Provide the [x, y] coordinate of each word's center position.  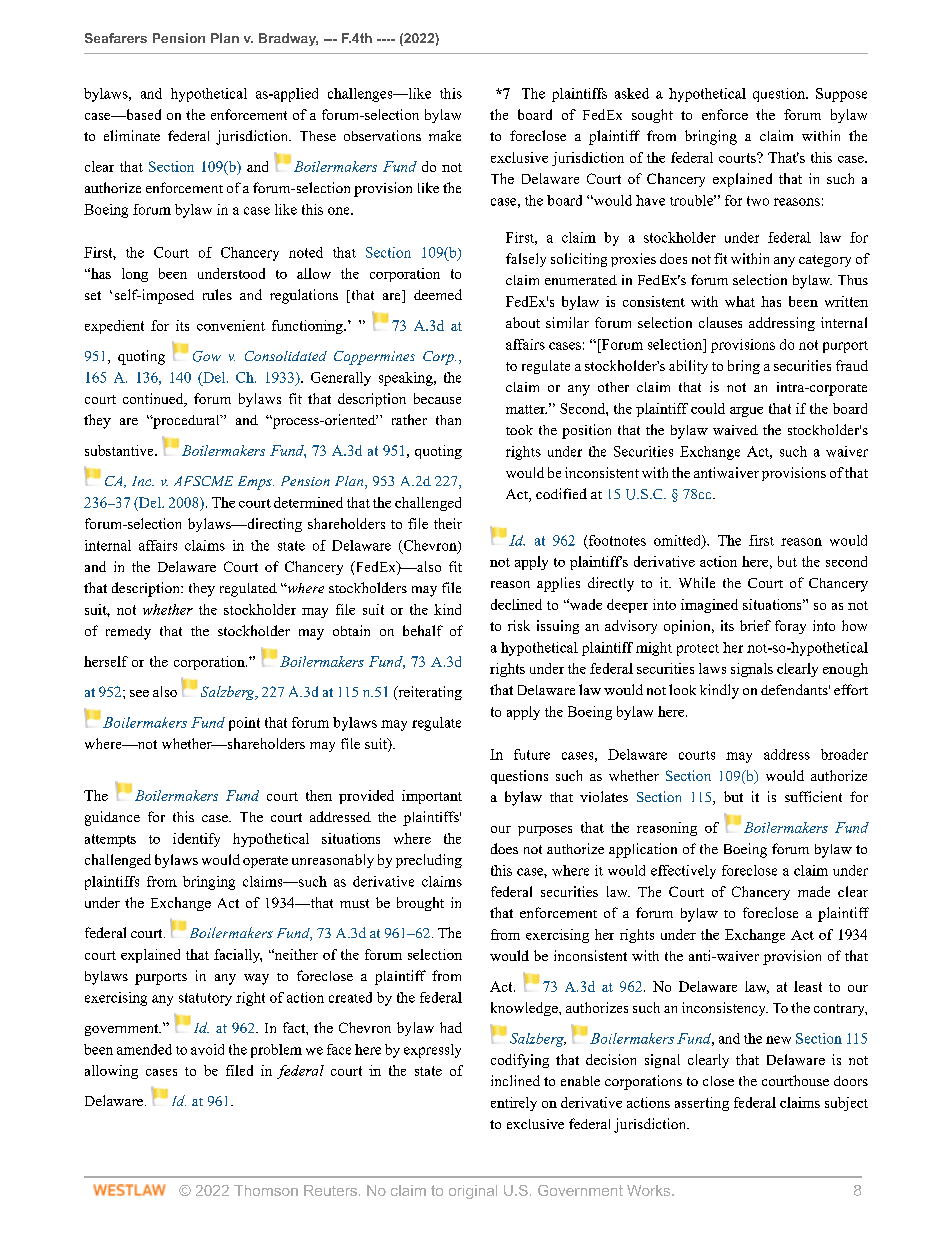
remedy [128, 633]
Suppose [841, 95]
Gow [207, 356]
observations [382, 135]
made [814, 891]
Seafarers [116, 38]
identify [196, 840]
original [473, 1192]
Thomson [266, 1190]
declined [516, 604]
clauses [720, 322]
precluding [429, 861]
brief [755, 625]
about [523, 322]
